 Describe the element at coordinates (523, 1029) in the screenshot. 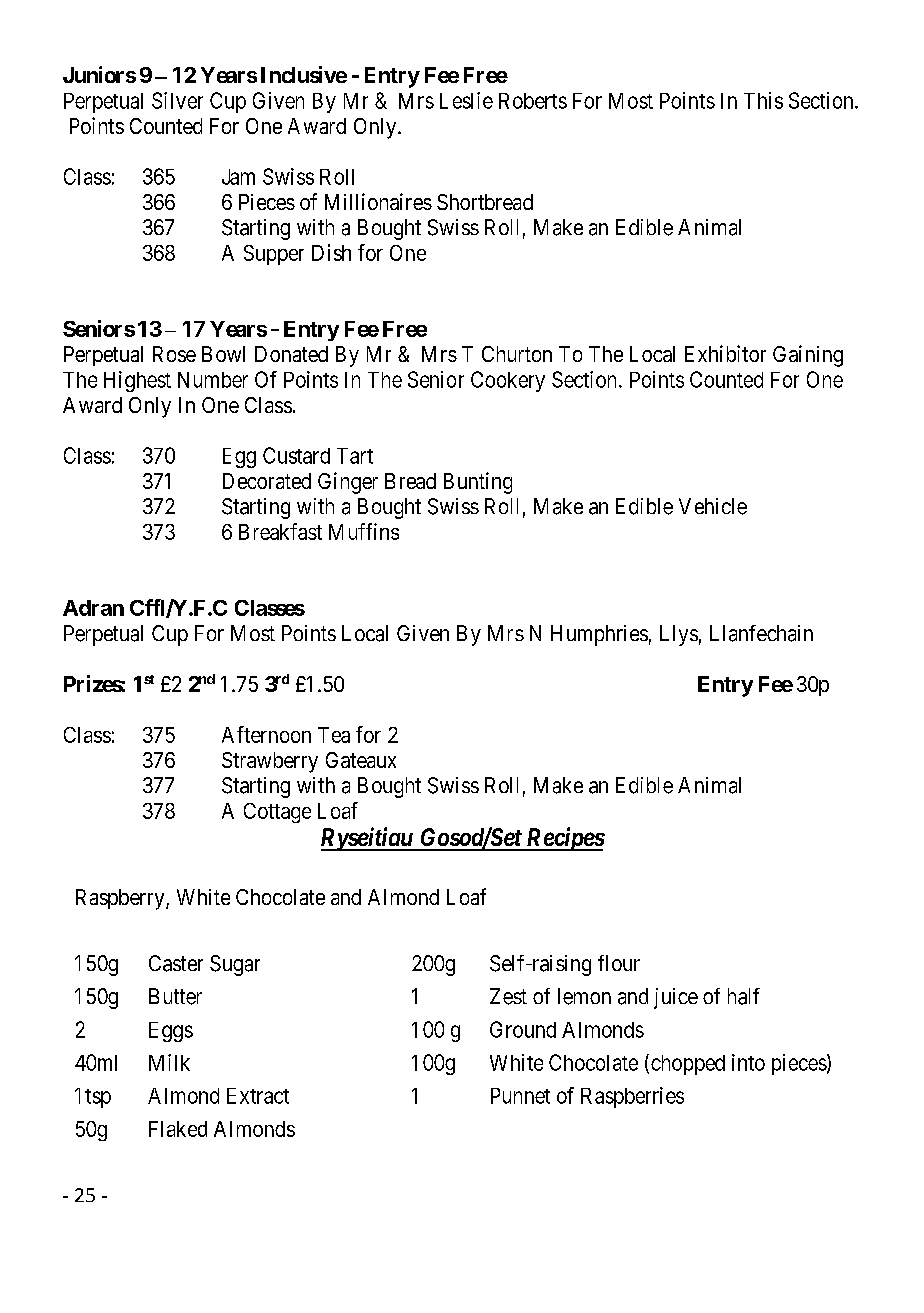

I see `Ground` at that location.
